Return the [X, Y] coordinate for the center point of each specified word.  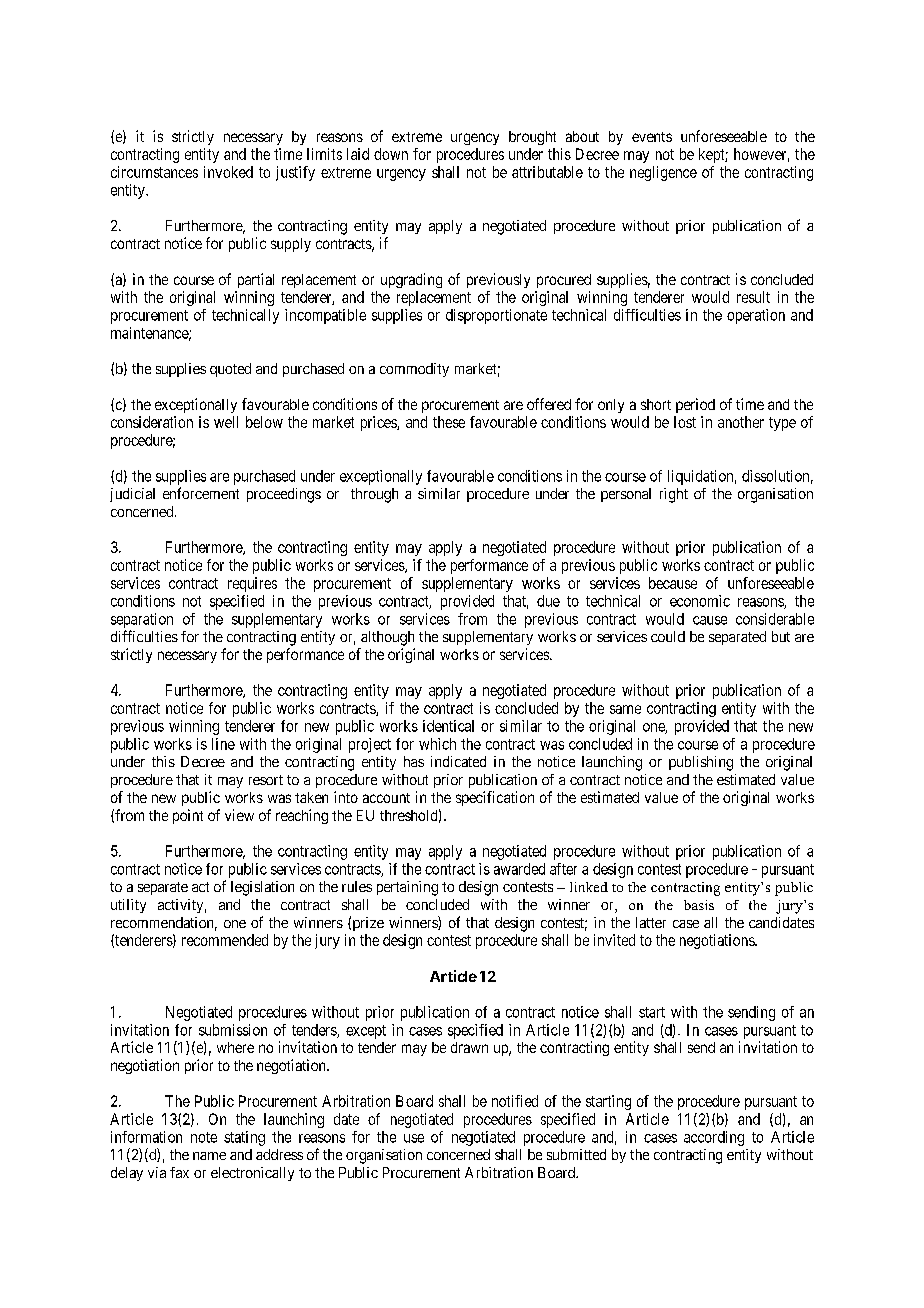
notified [515, 1101]
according [714, 1138]
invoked [228, 172]
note [204, 1137]
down [391, 154]
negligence [663, 173]
